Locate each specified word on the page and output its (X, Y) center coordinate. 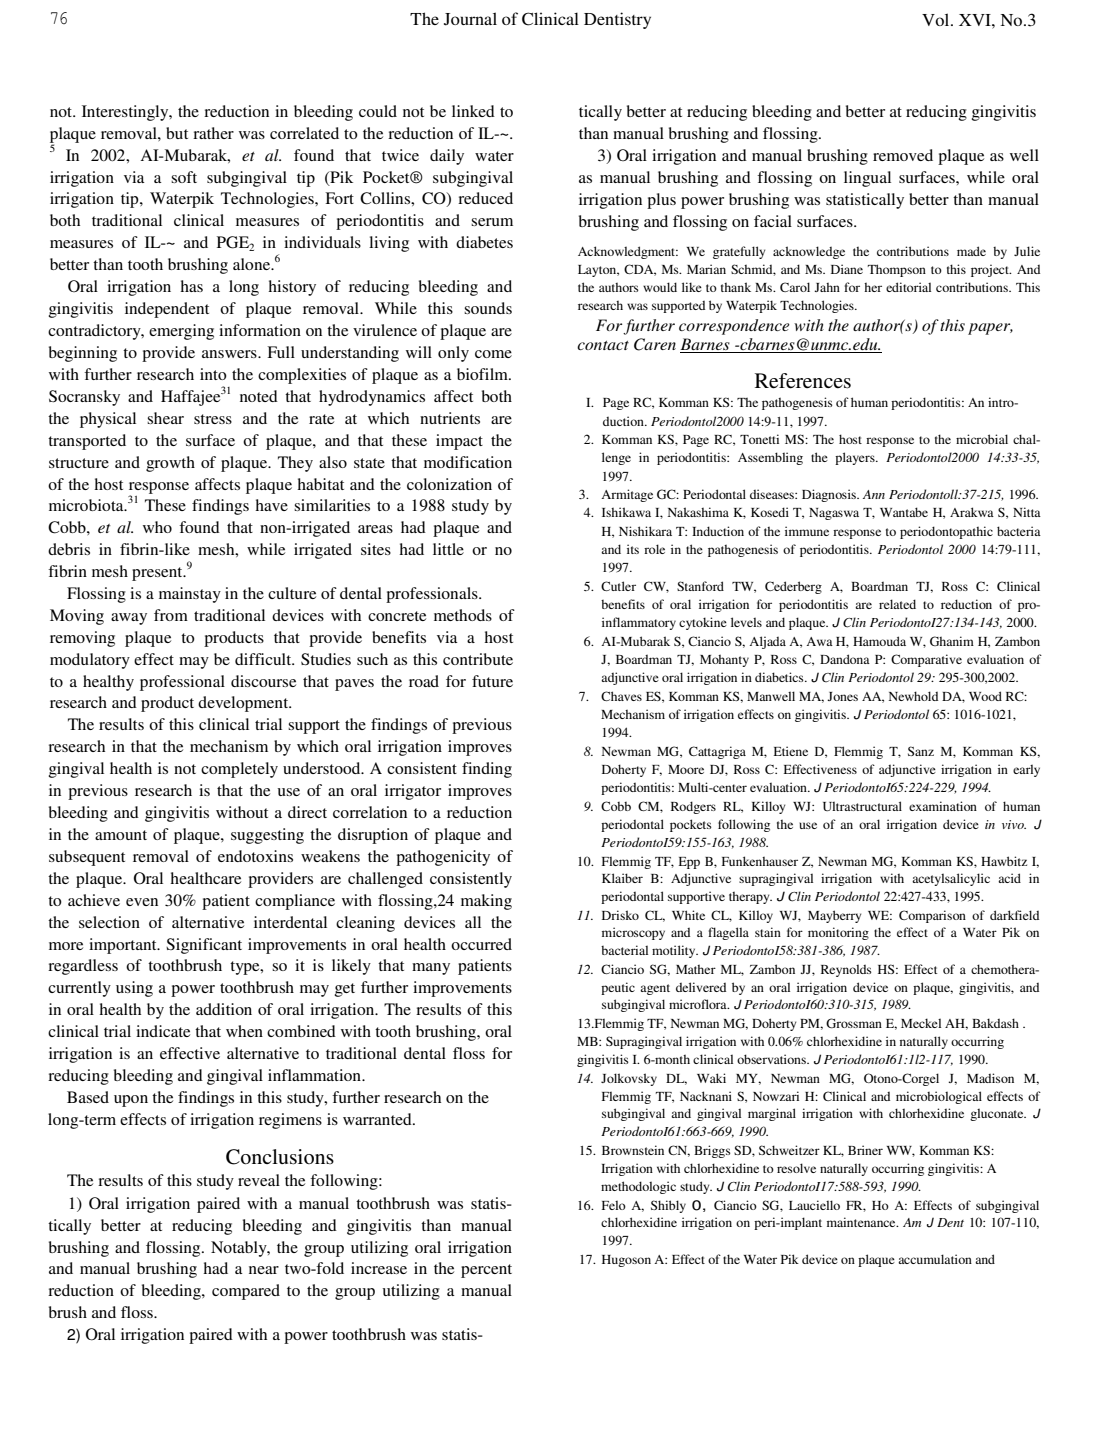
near (264, 1270)
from (171, 615)
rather (213, 133)
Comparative (926, 660)
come (493, 354)
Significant (204, 946)
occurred (481, 944)
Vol (937, 19)
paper (990, 329)
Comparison (932, 916)
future (492, 681)
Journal (470, 19)
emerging (181, 332)
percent (486, 1271)
